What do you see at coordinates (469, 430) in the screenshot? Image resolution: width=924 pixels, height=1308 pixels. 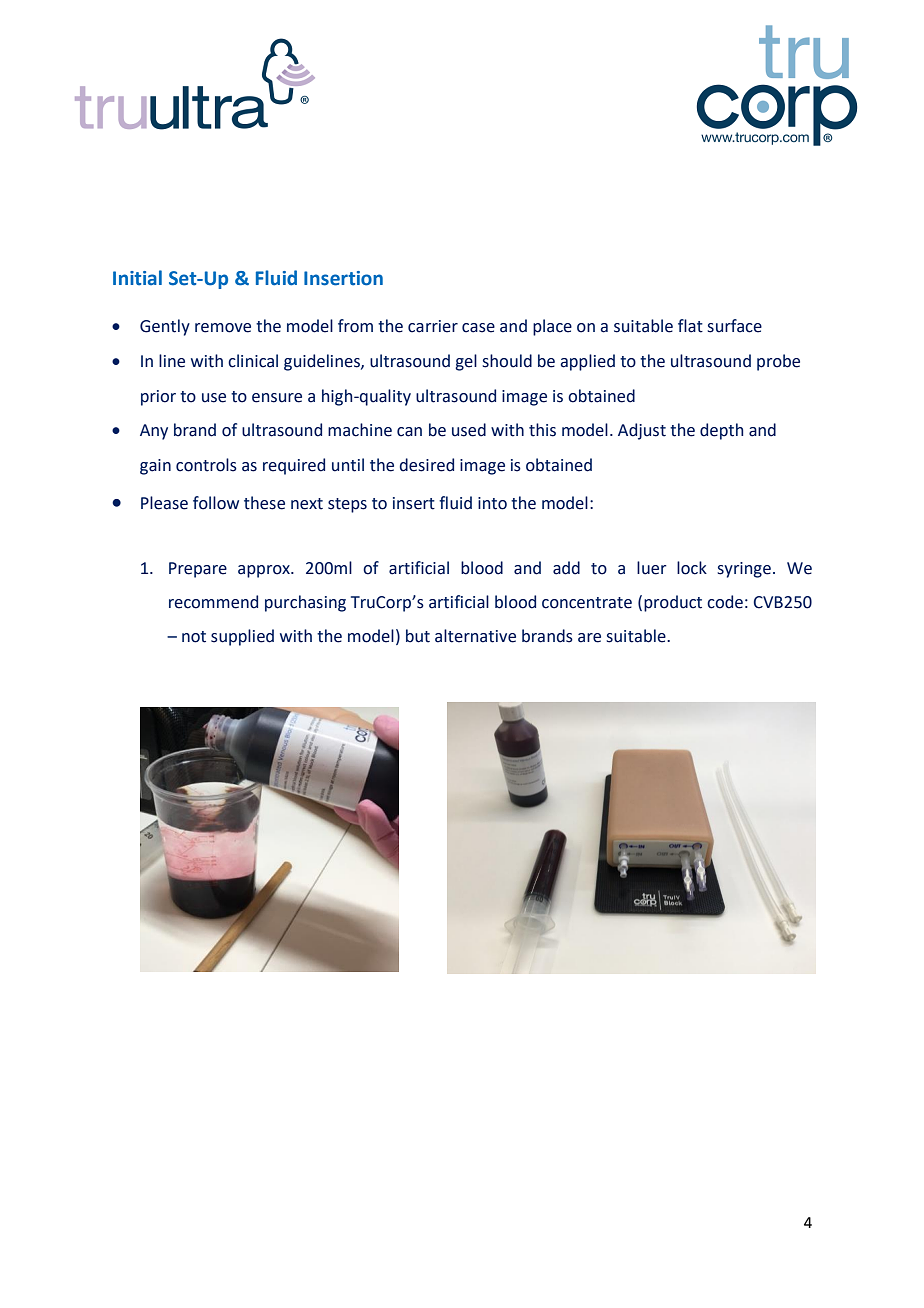 I see `used` at bounding box center [469, 430].
